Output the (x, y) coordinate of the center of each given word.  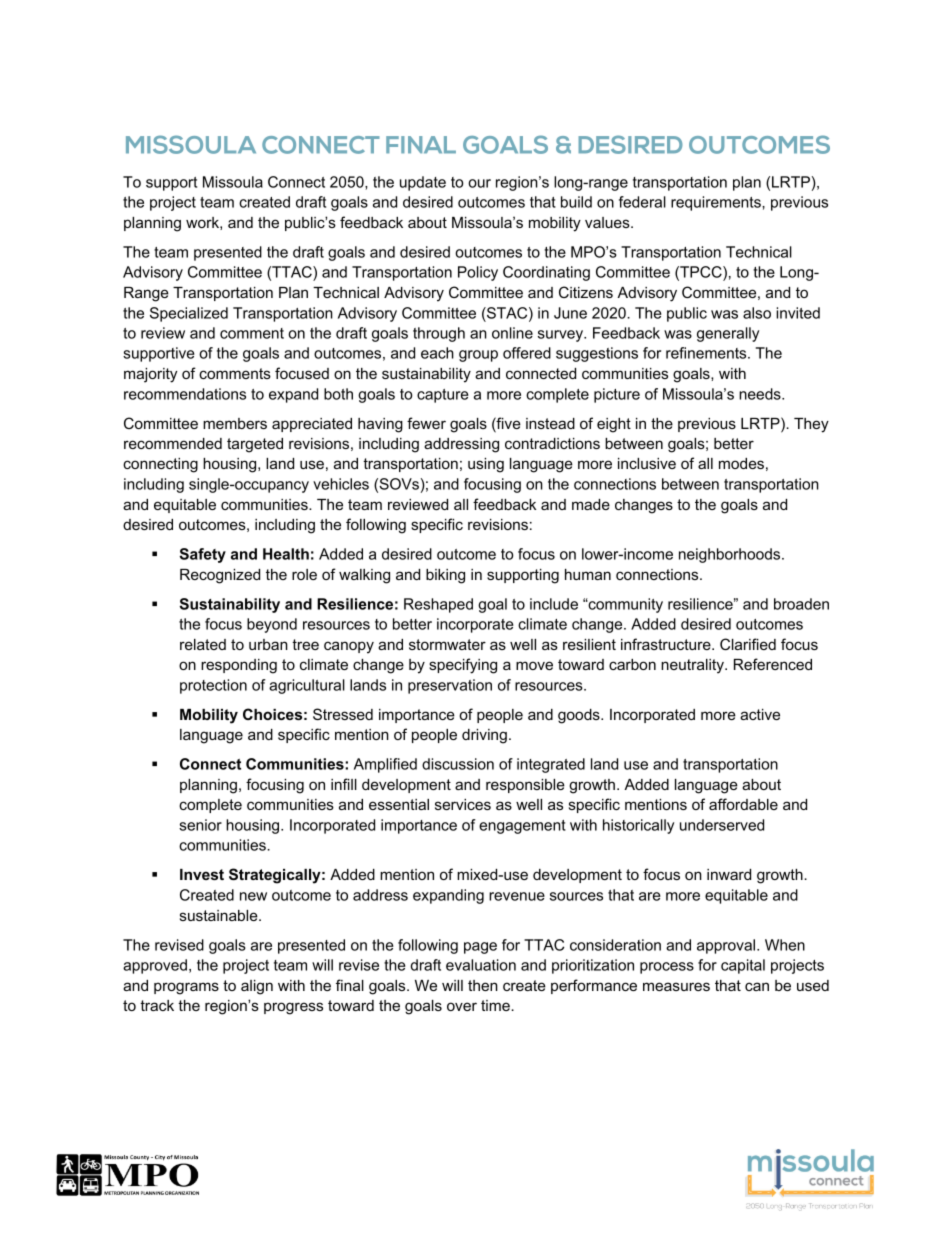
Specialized (189, 314)
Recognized (220, 576)
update (423, 183)
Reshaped (438, 605)
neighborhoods (731, 555)
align (257, 987)
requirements (717, 203)
